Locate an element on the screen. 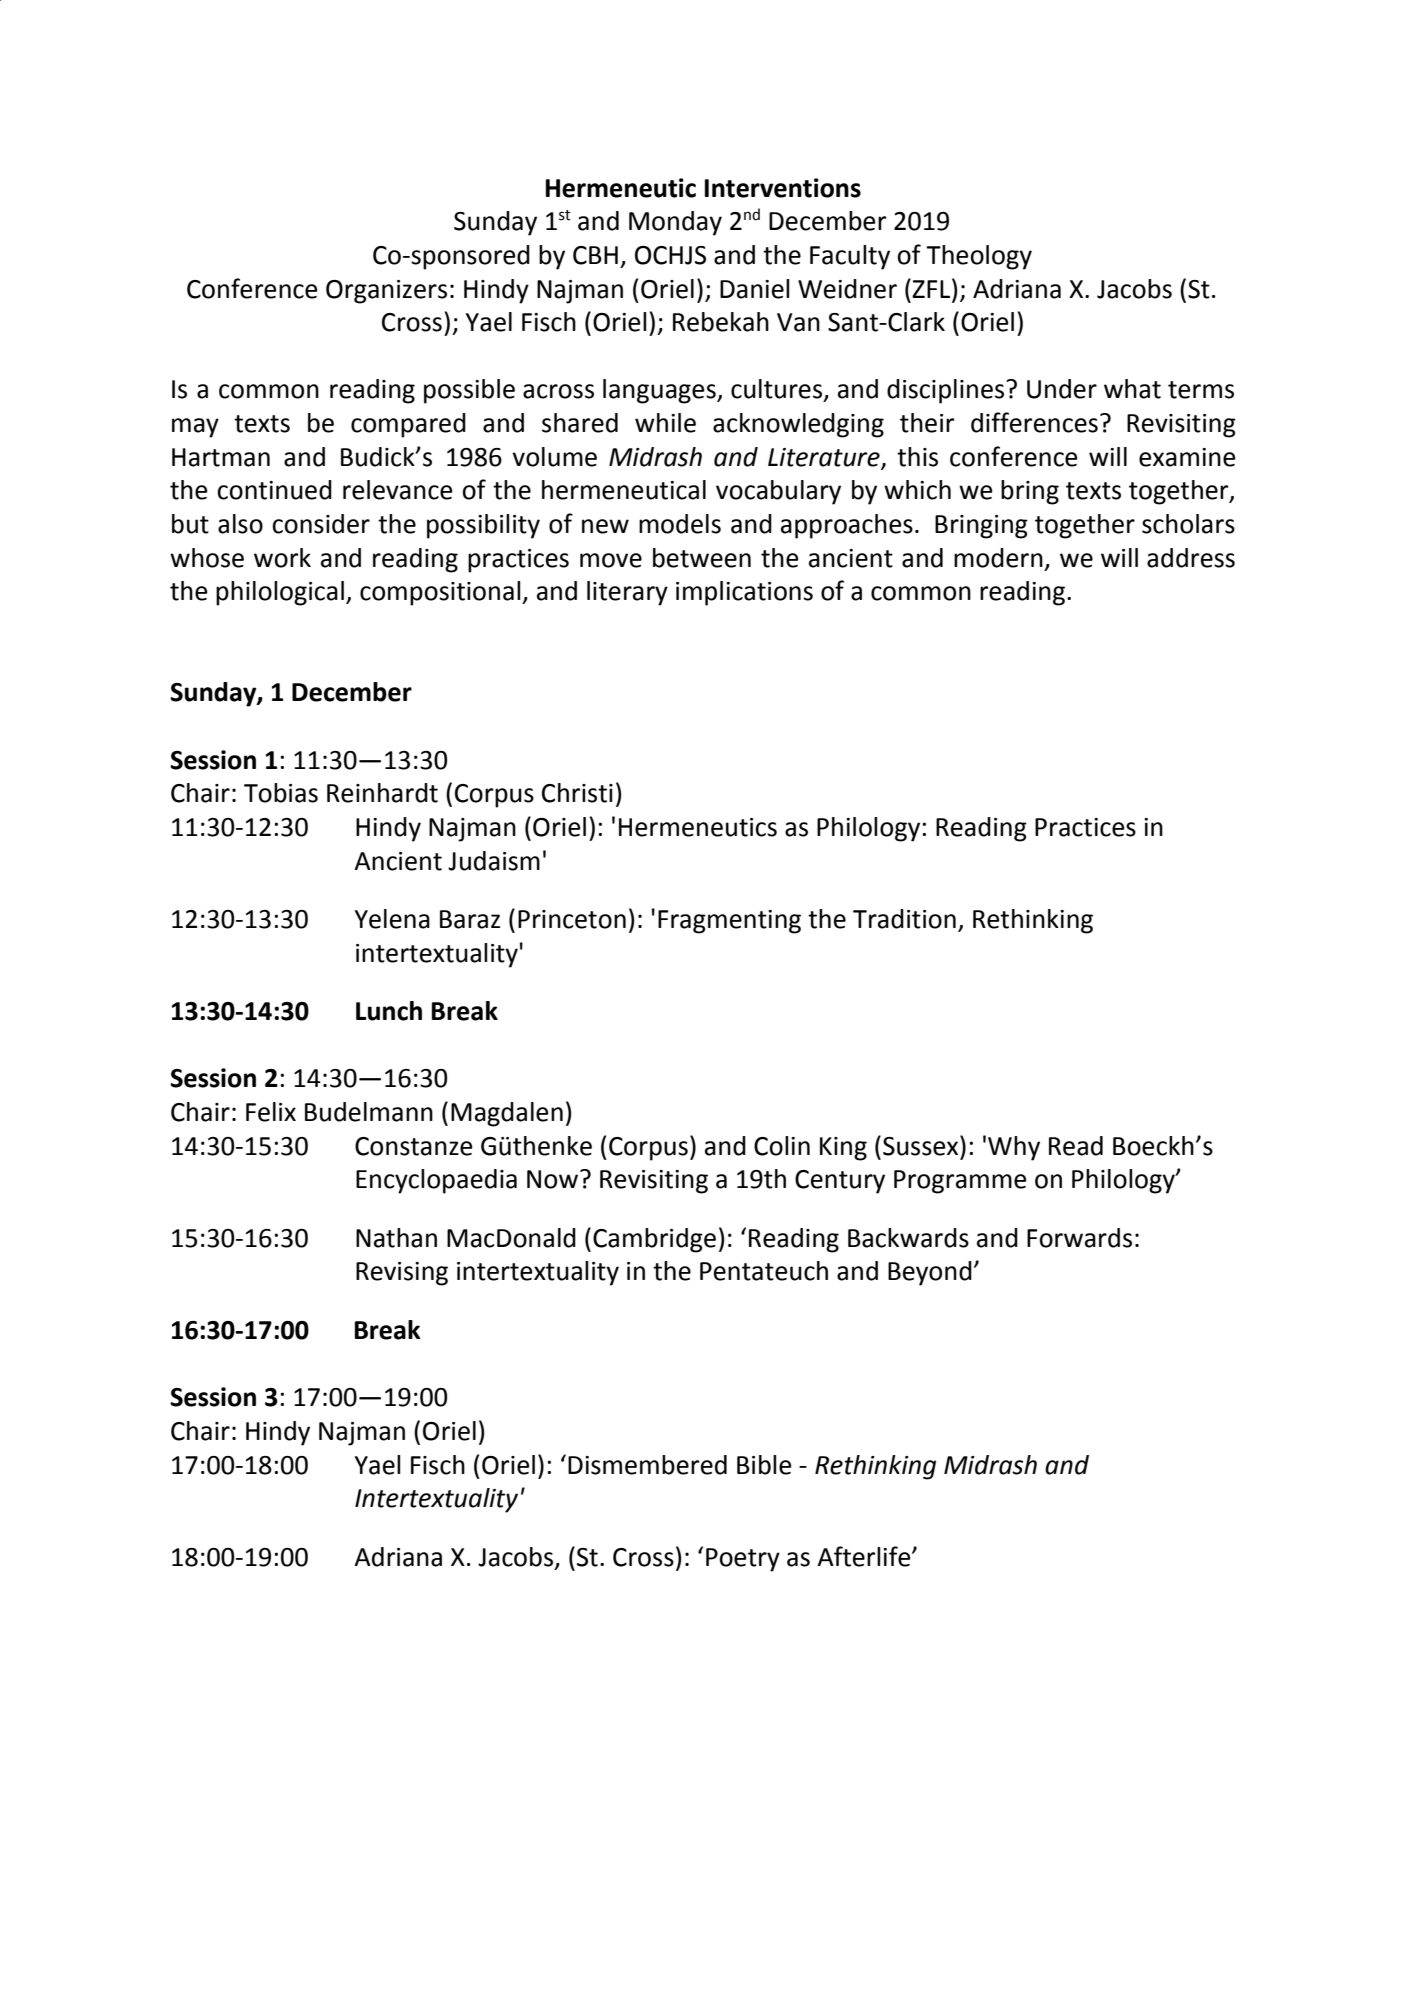 The image size is (1407, 1989). Nathan is located at coordinates (396, 1238).
